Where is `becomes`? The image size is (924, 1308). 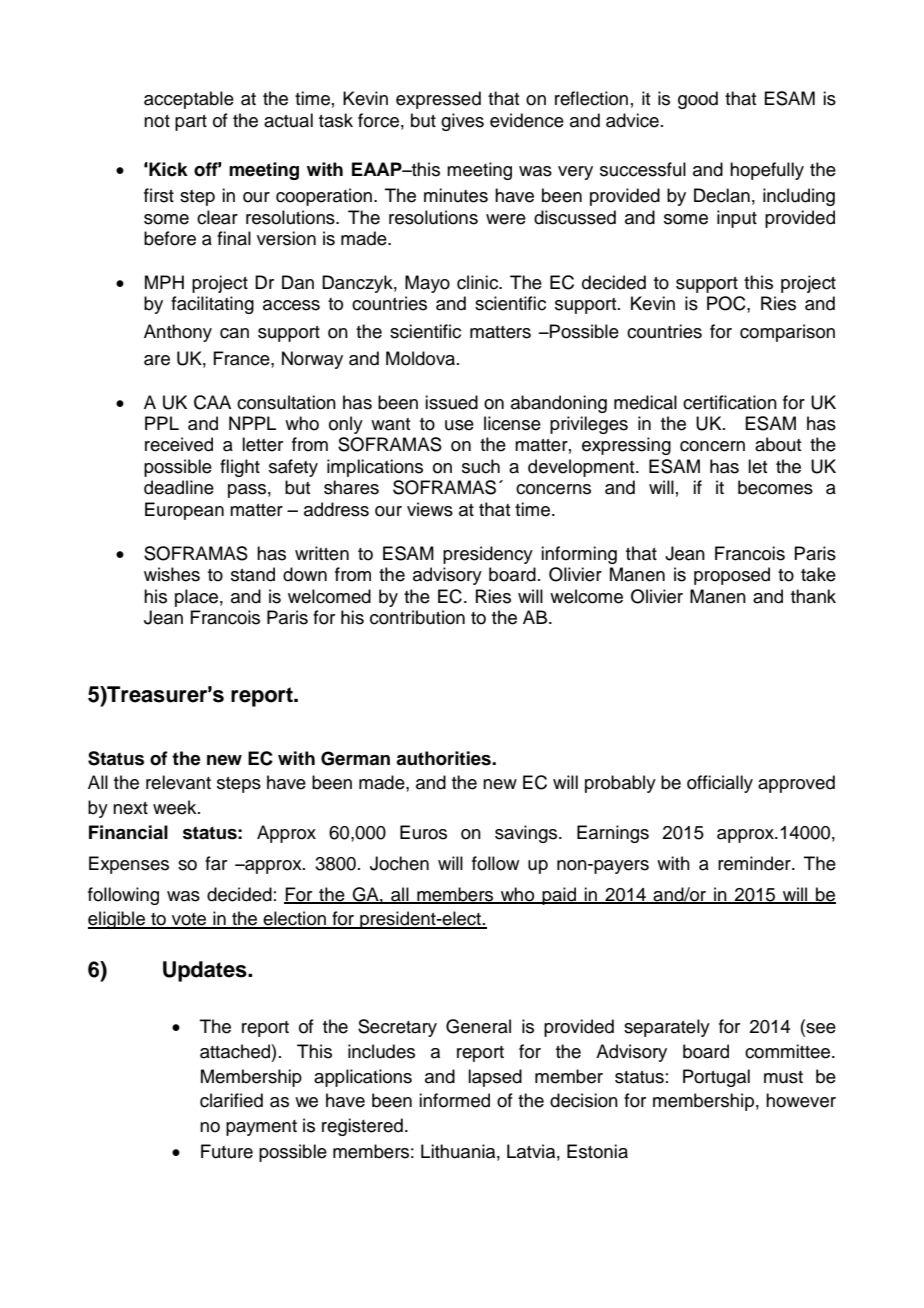
becomes is located at coordinates (775, 487).
